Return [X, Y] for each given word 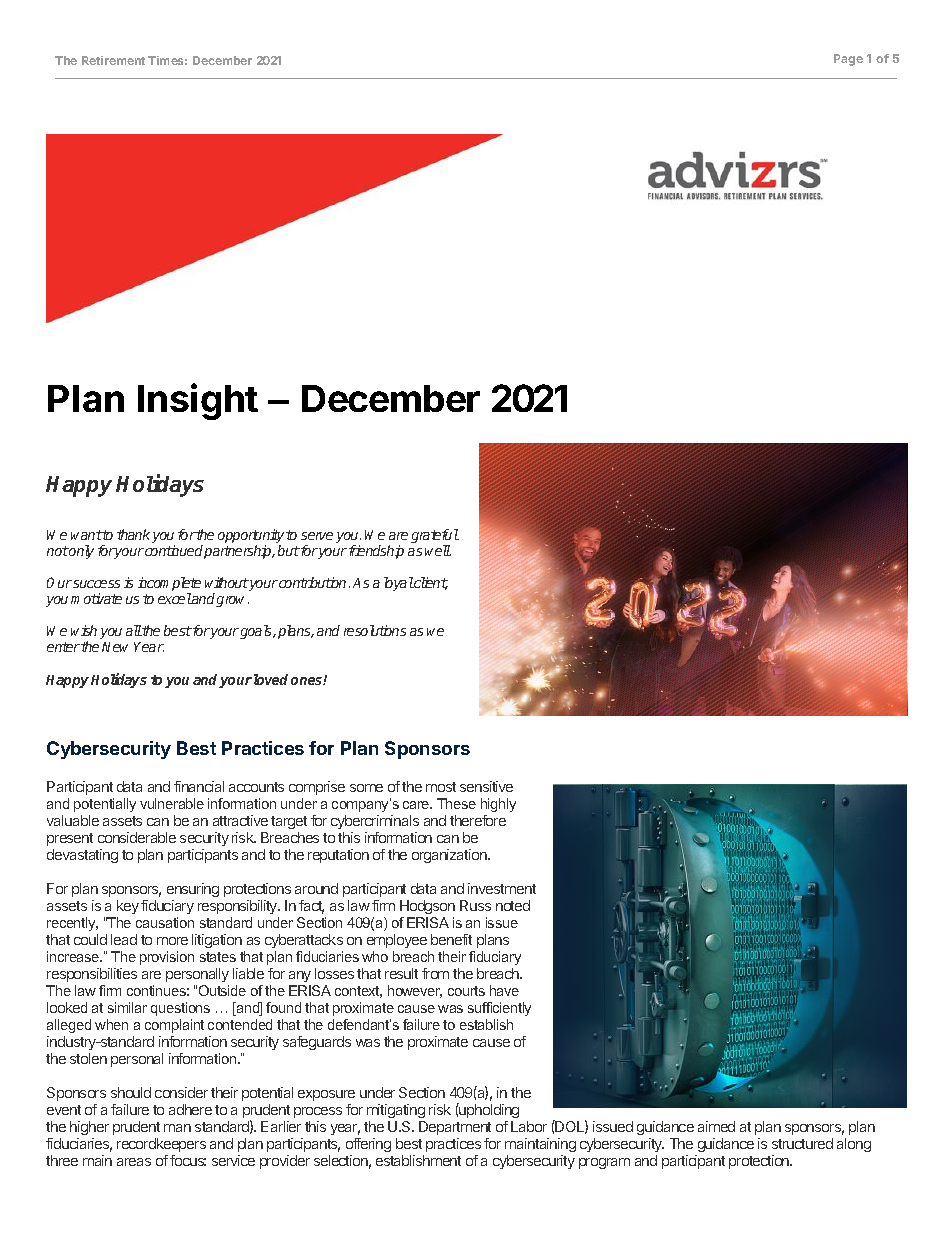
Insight [198, 401]
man [177, 1128]
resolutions [375, 630]
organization [450, 856]
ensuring [193, 890]
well [438, 550]
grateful [435, 537]
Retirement [113, 60]
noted [513, 905]
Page [848, 60]
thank [133, 534]
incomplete [169, 585]
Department [455, 1128]
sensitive [486, 786]
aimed [716, 1126]
